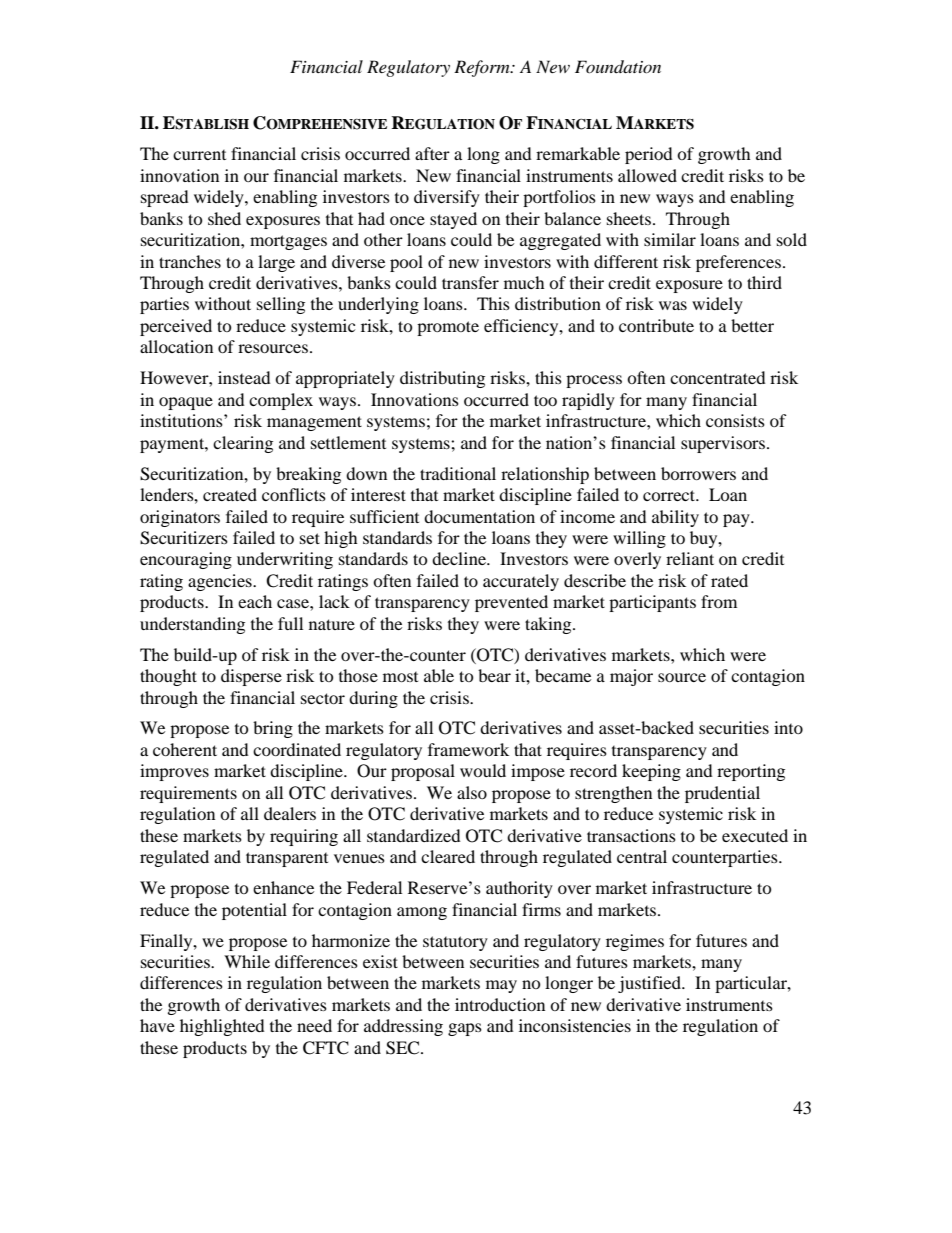  I want to click on agencies, so click(221, 582).
